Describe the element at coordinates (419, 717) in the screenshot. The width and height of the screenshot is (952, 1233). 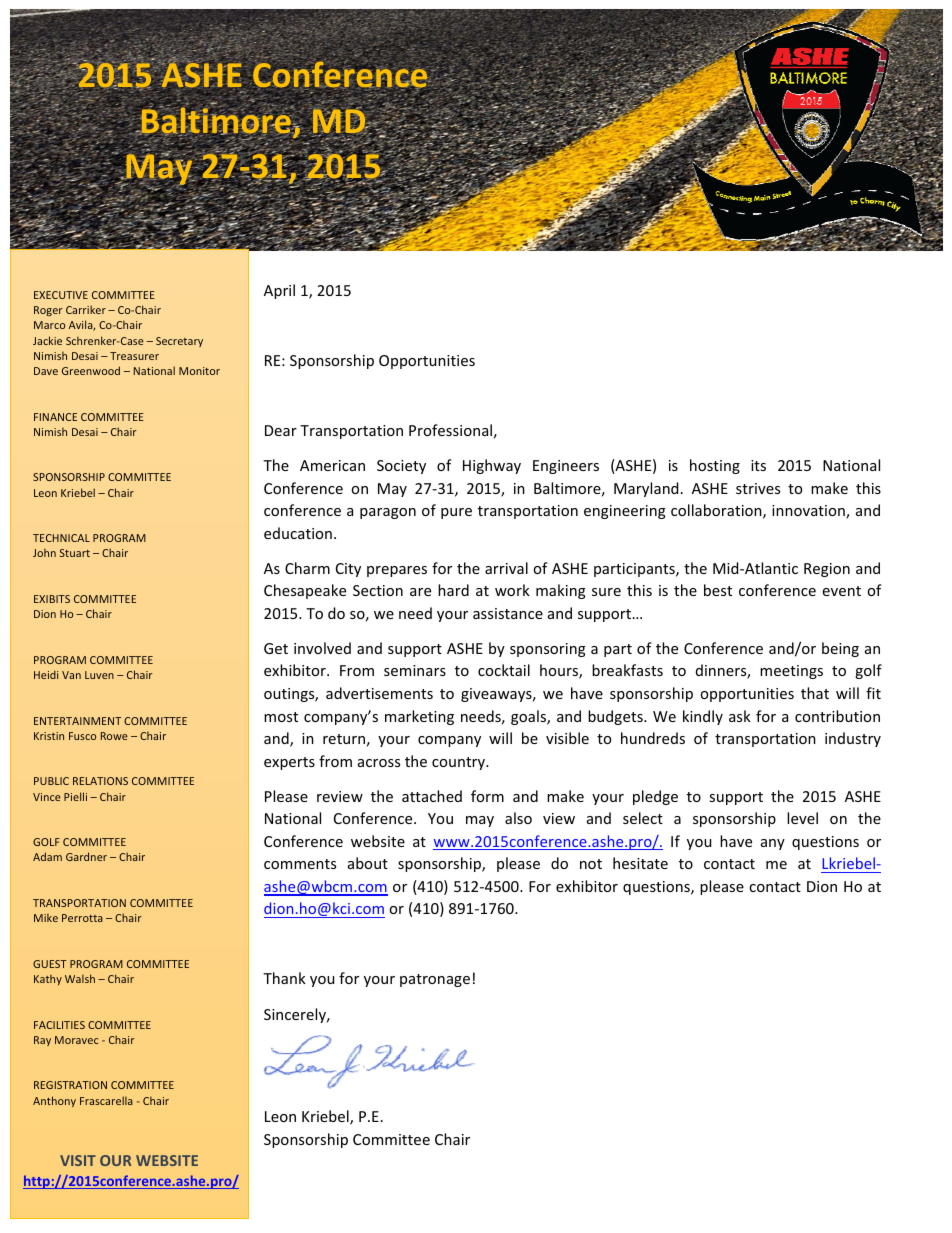
I see `marketing` at that location.
